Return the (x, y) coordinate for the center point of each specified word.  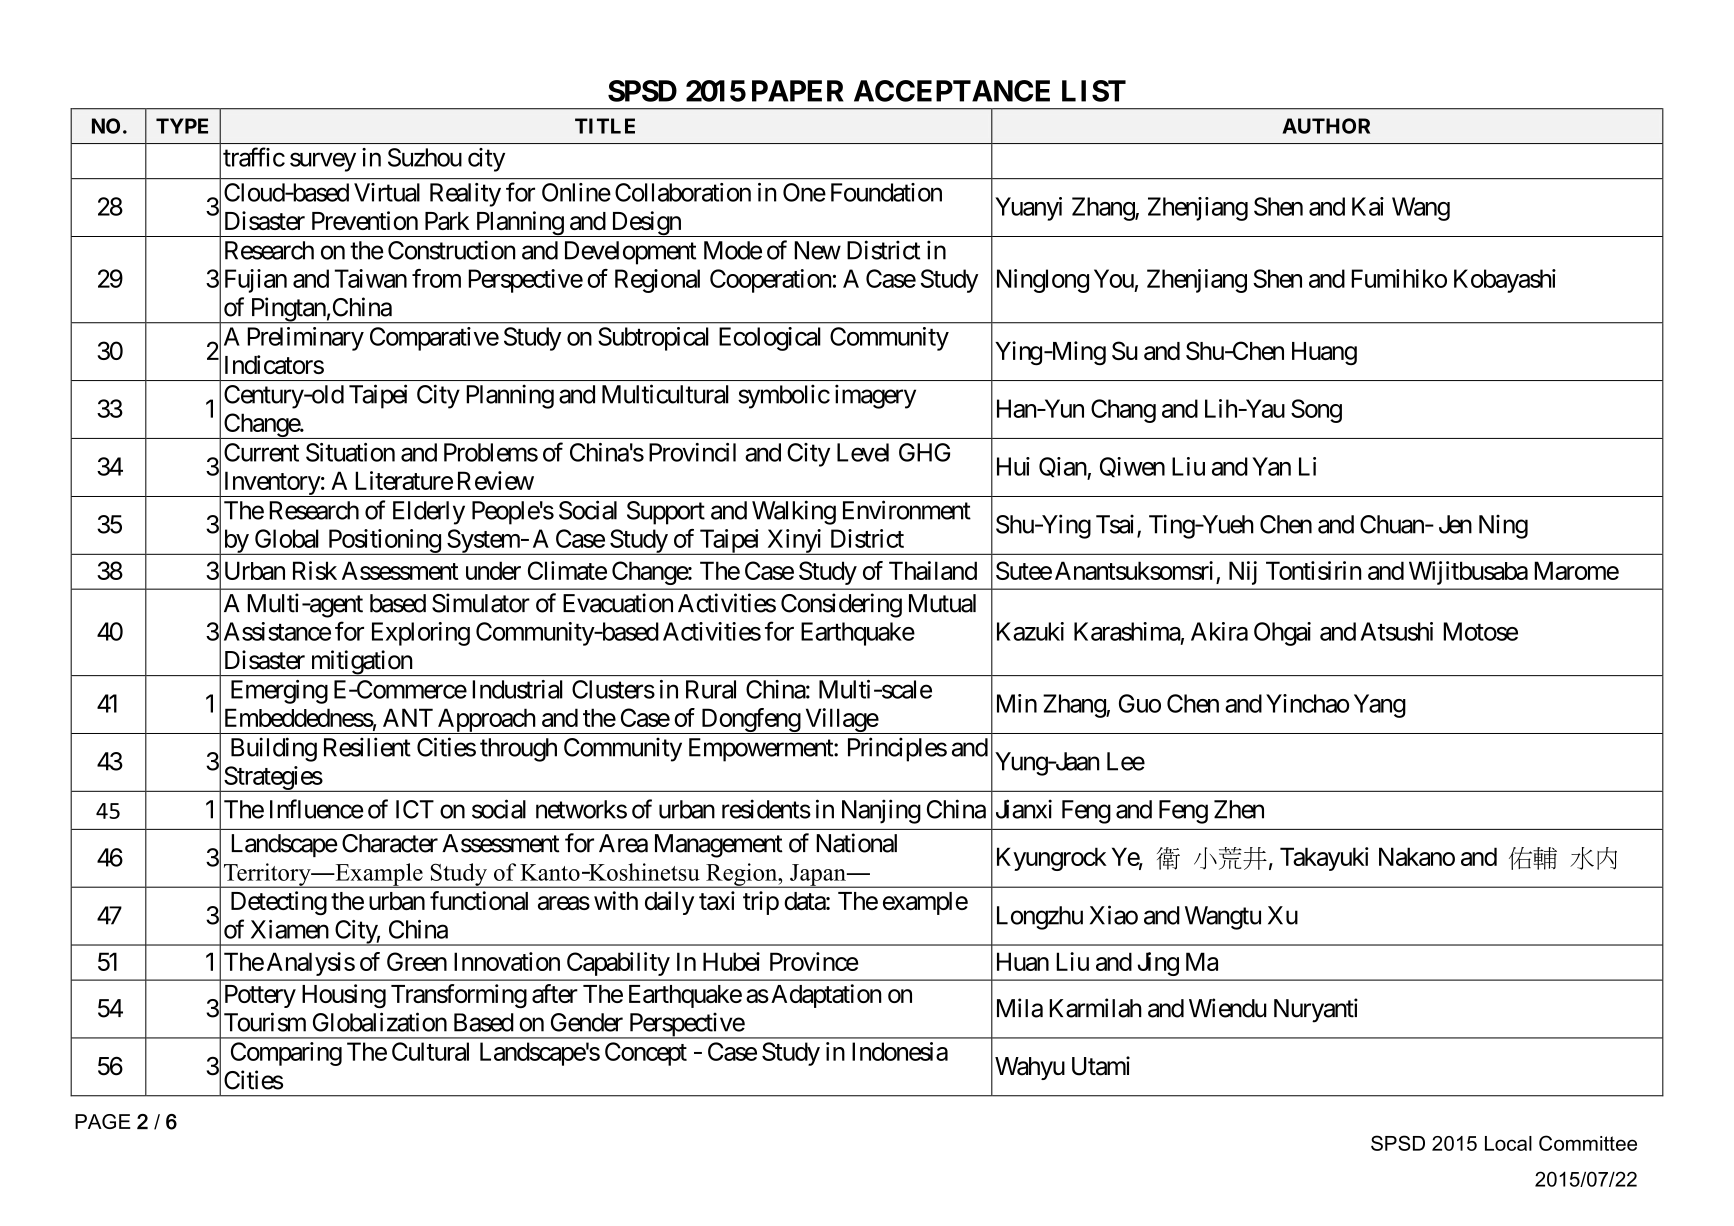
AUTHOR (1326, 126)
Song (1316, 411)
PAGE (103, 1121)
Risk (315, 570)
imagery (875, 396)
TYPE (182, 126)
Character (390, 843)
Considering (841, 605)
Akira (1219, 631)
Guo (1140, 703)
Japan (818, 876)
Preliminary (305, 339)
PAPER (798, 91)
